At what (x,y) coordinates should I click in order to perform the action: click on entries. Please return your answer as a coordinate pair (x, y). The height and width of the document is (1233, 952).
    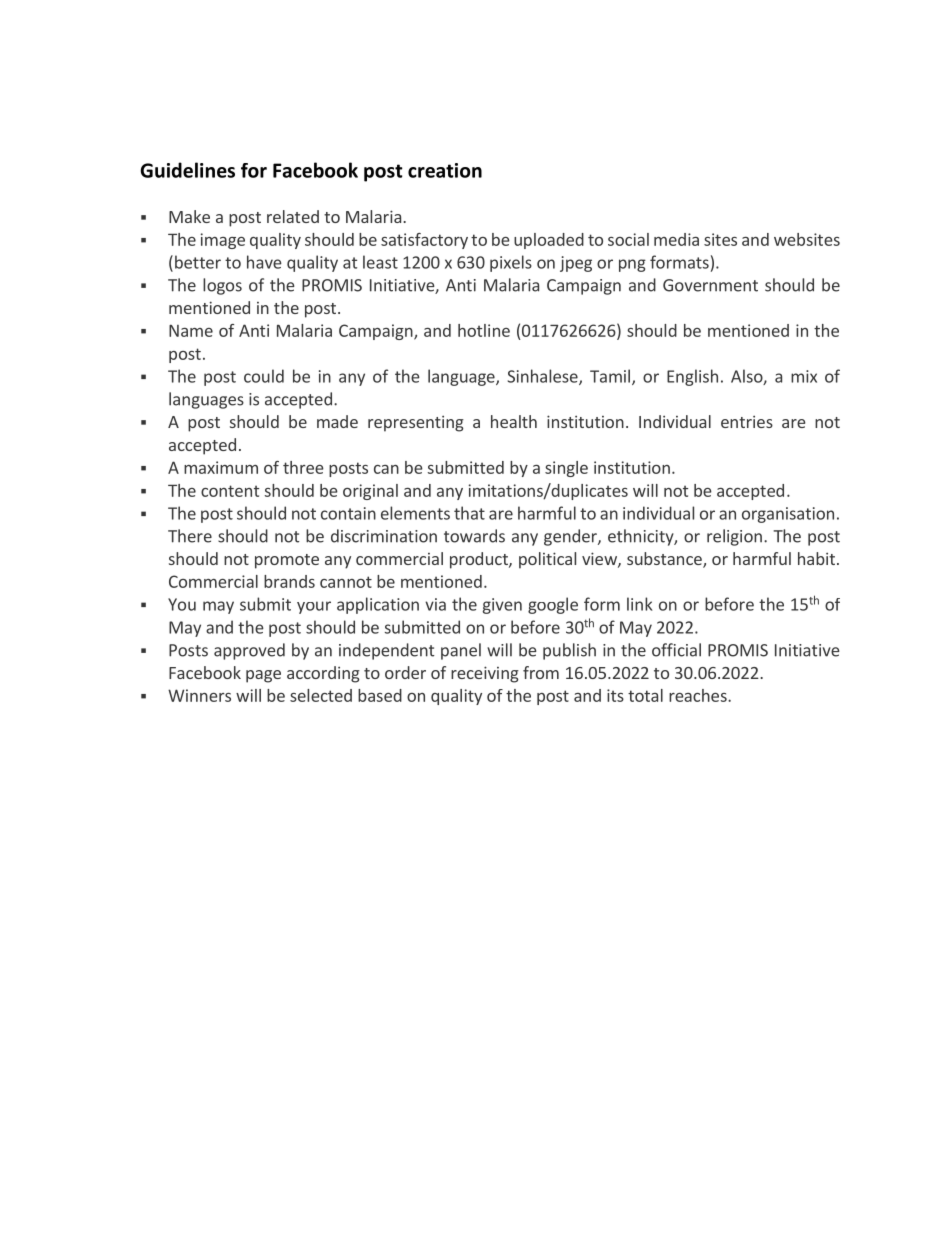
    Looking at the image, I should click on (747, 421).
